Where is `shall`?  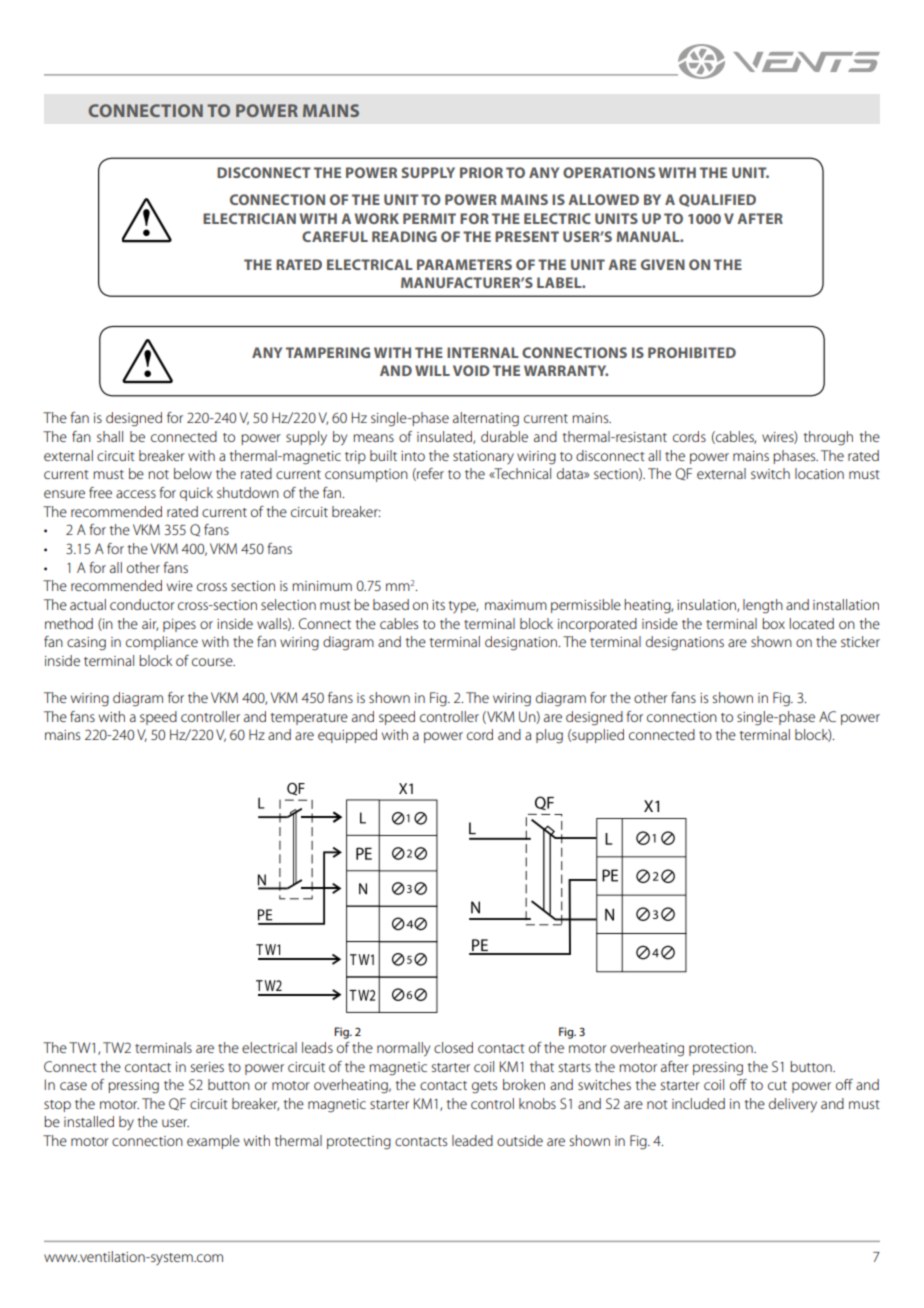 shall is located at coordinates (110, 436).
